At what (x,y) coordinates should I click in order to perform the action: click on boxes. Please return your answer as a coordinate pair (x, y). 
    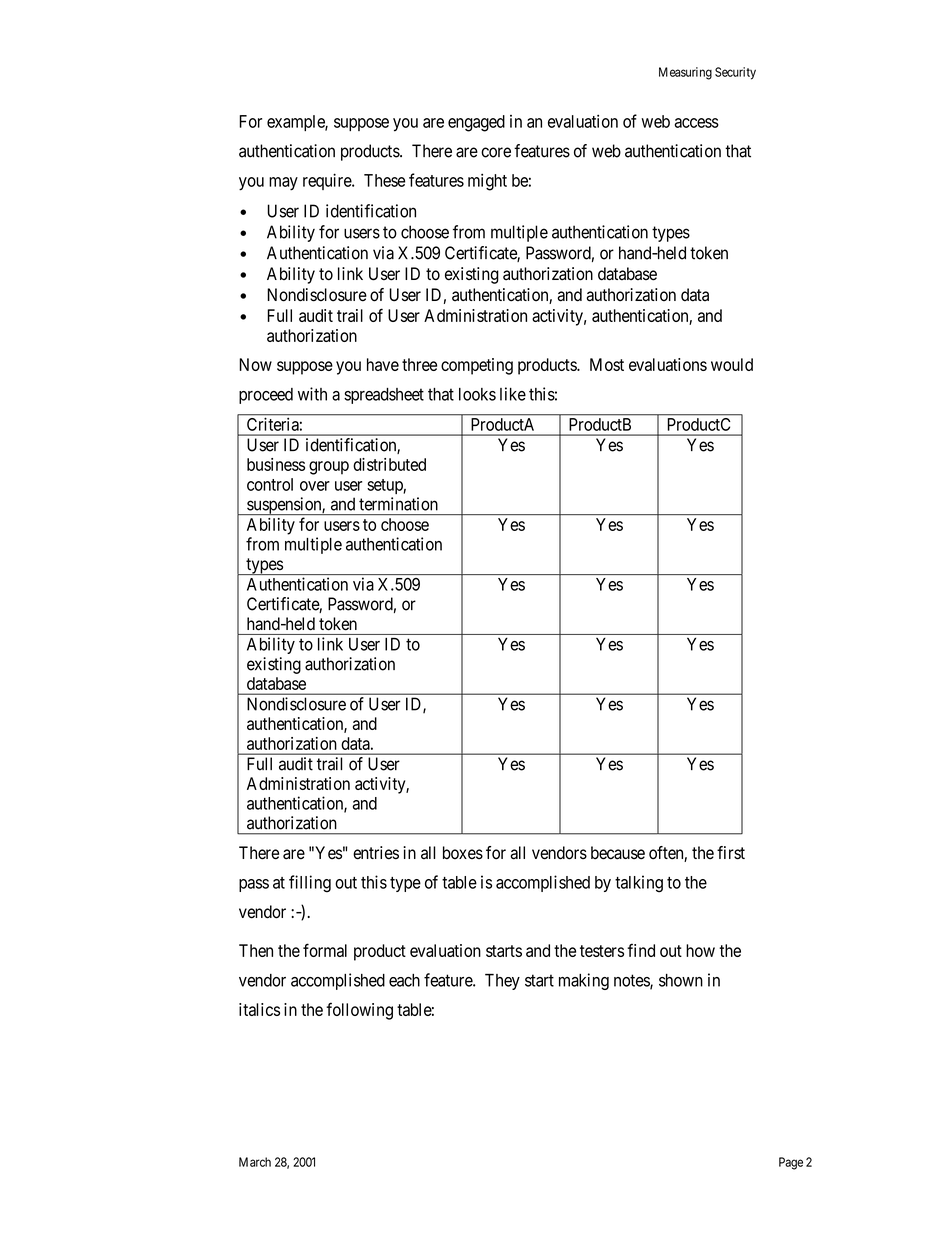
    Looking at the image, I should click on (463, 853).
